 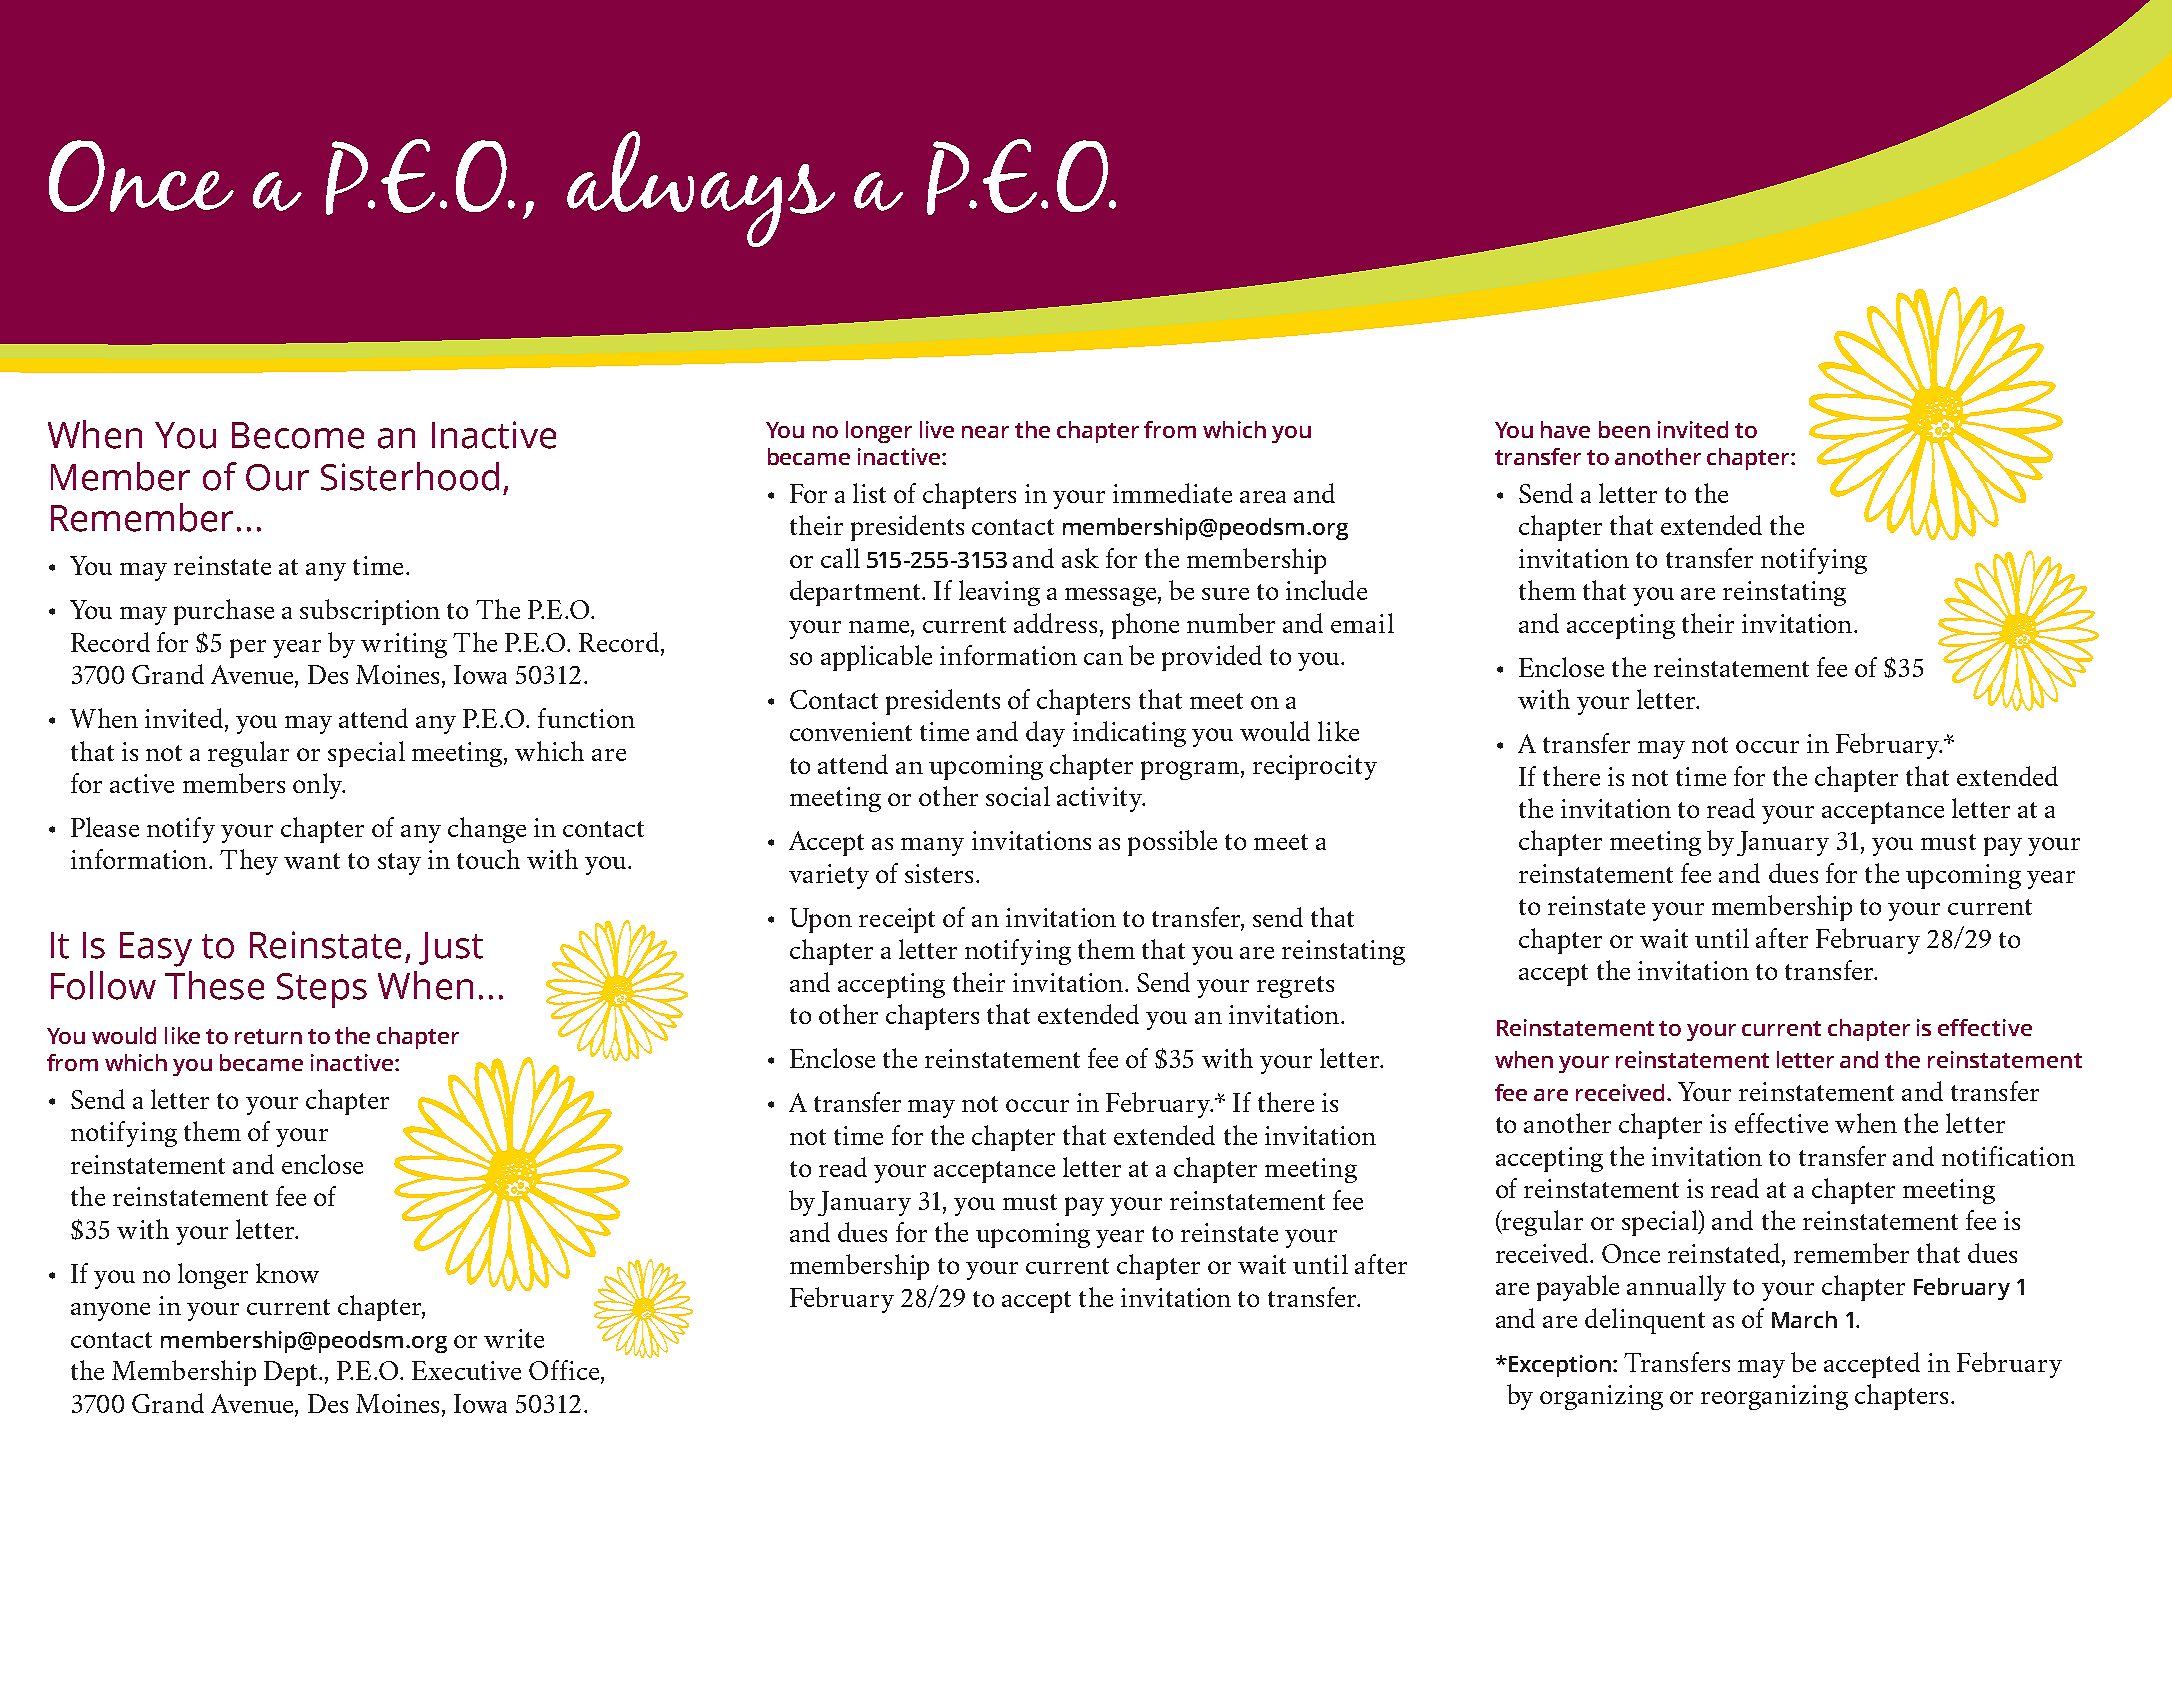 I want to click on been, so click(x=1624, y=429).
